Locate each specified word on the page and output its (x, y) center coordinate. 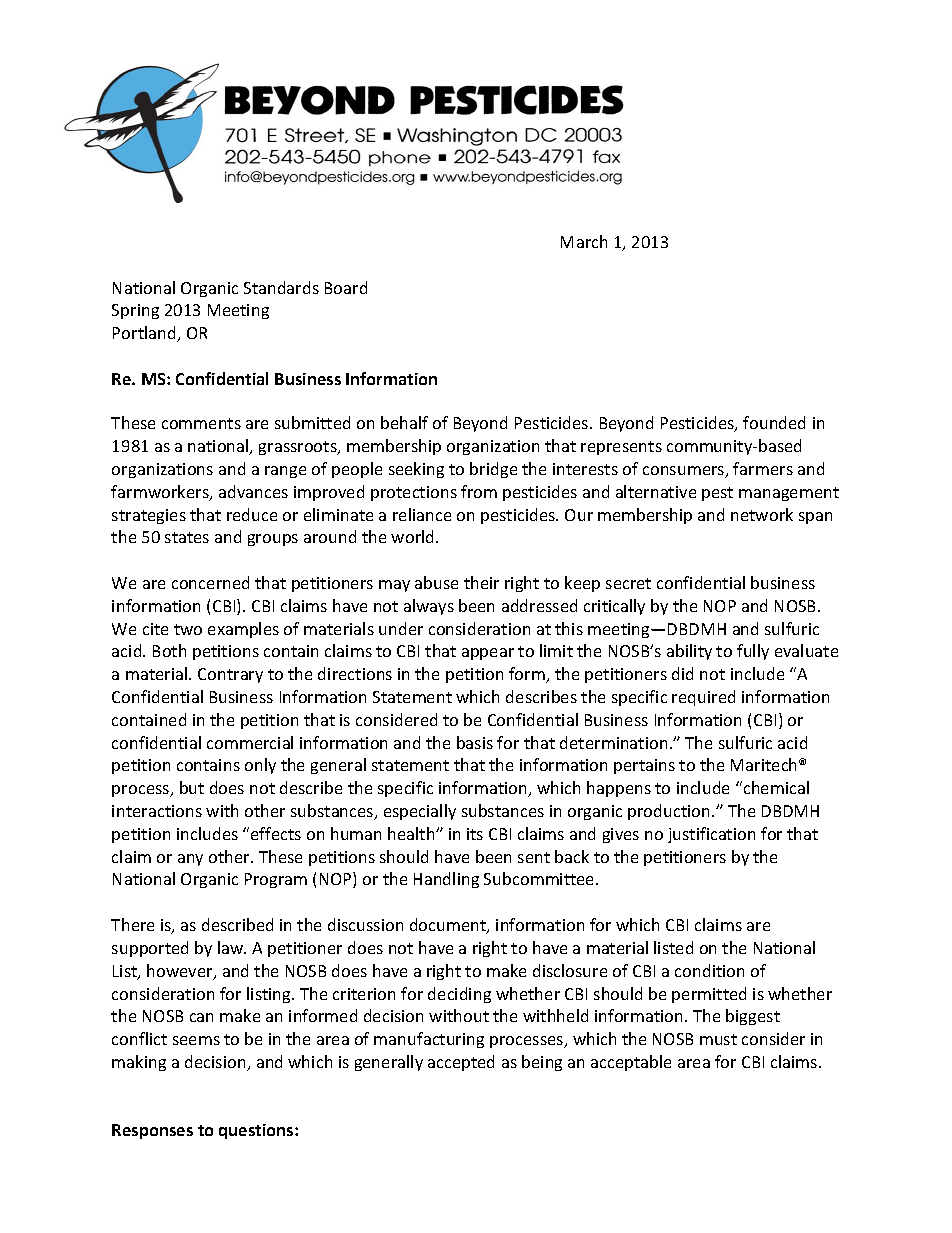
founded (774, 422)
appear (488, 654)
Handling (446, 880)
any (190, 860)
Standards (281, 287)
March (584, 241)
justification (711, 835)
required (703, 698)
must (718, 1039)
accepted (461, 1063)
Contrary (230, 675)
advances (253, 491)
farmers (763, 468)
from (479, 491)
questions (257, 1131)
